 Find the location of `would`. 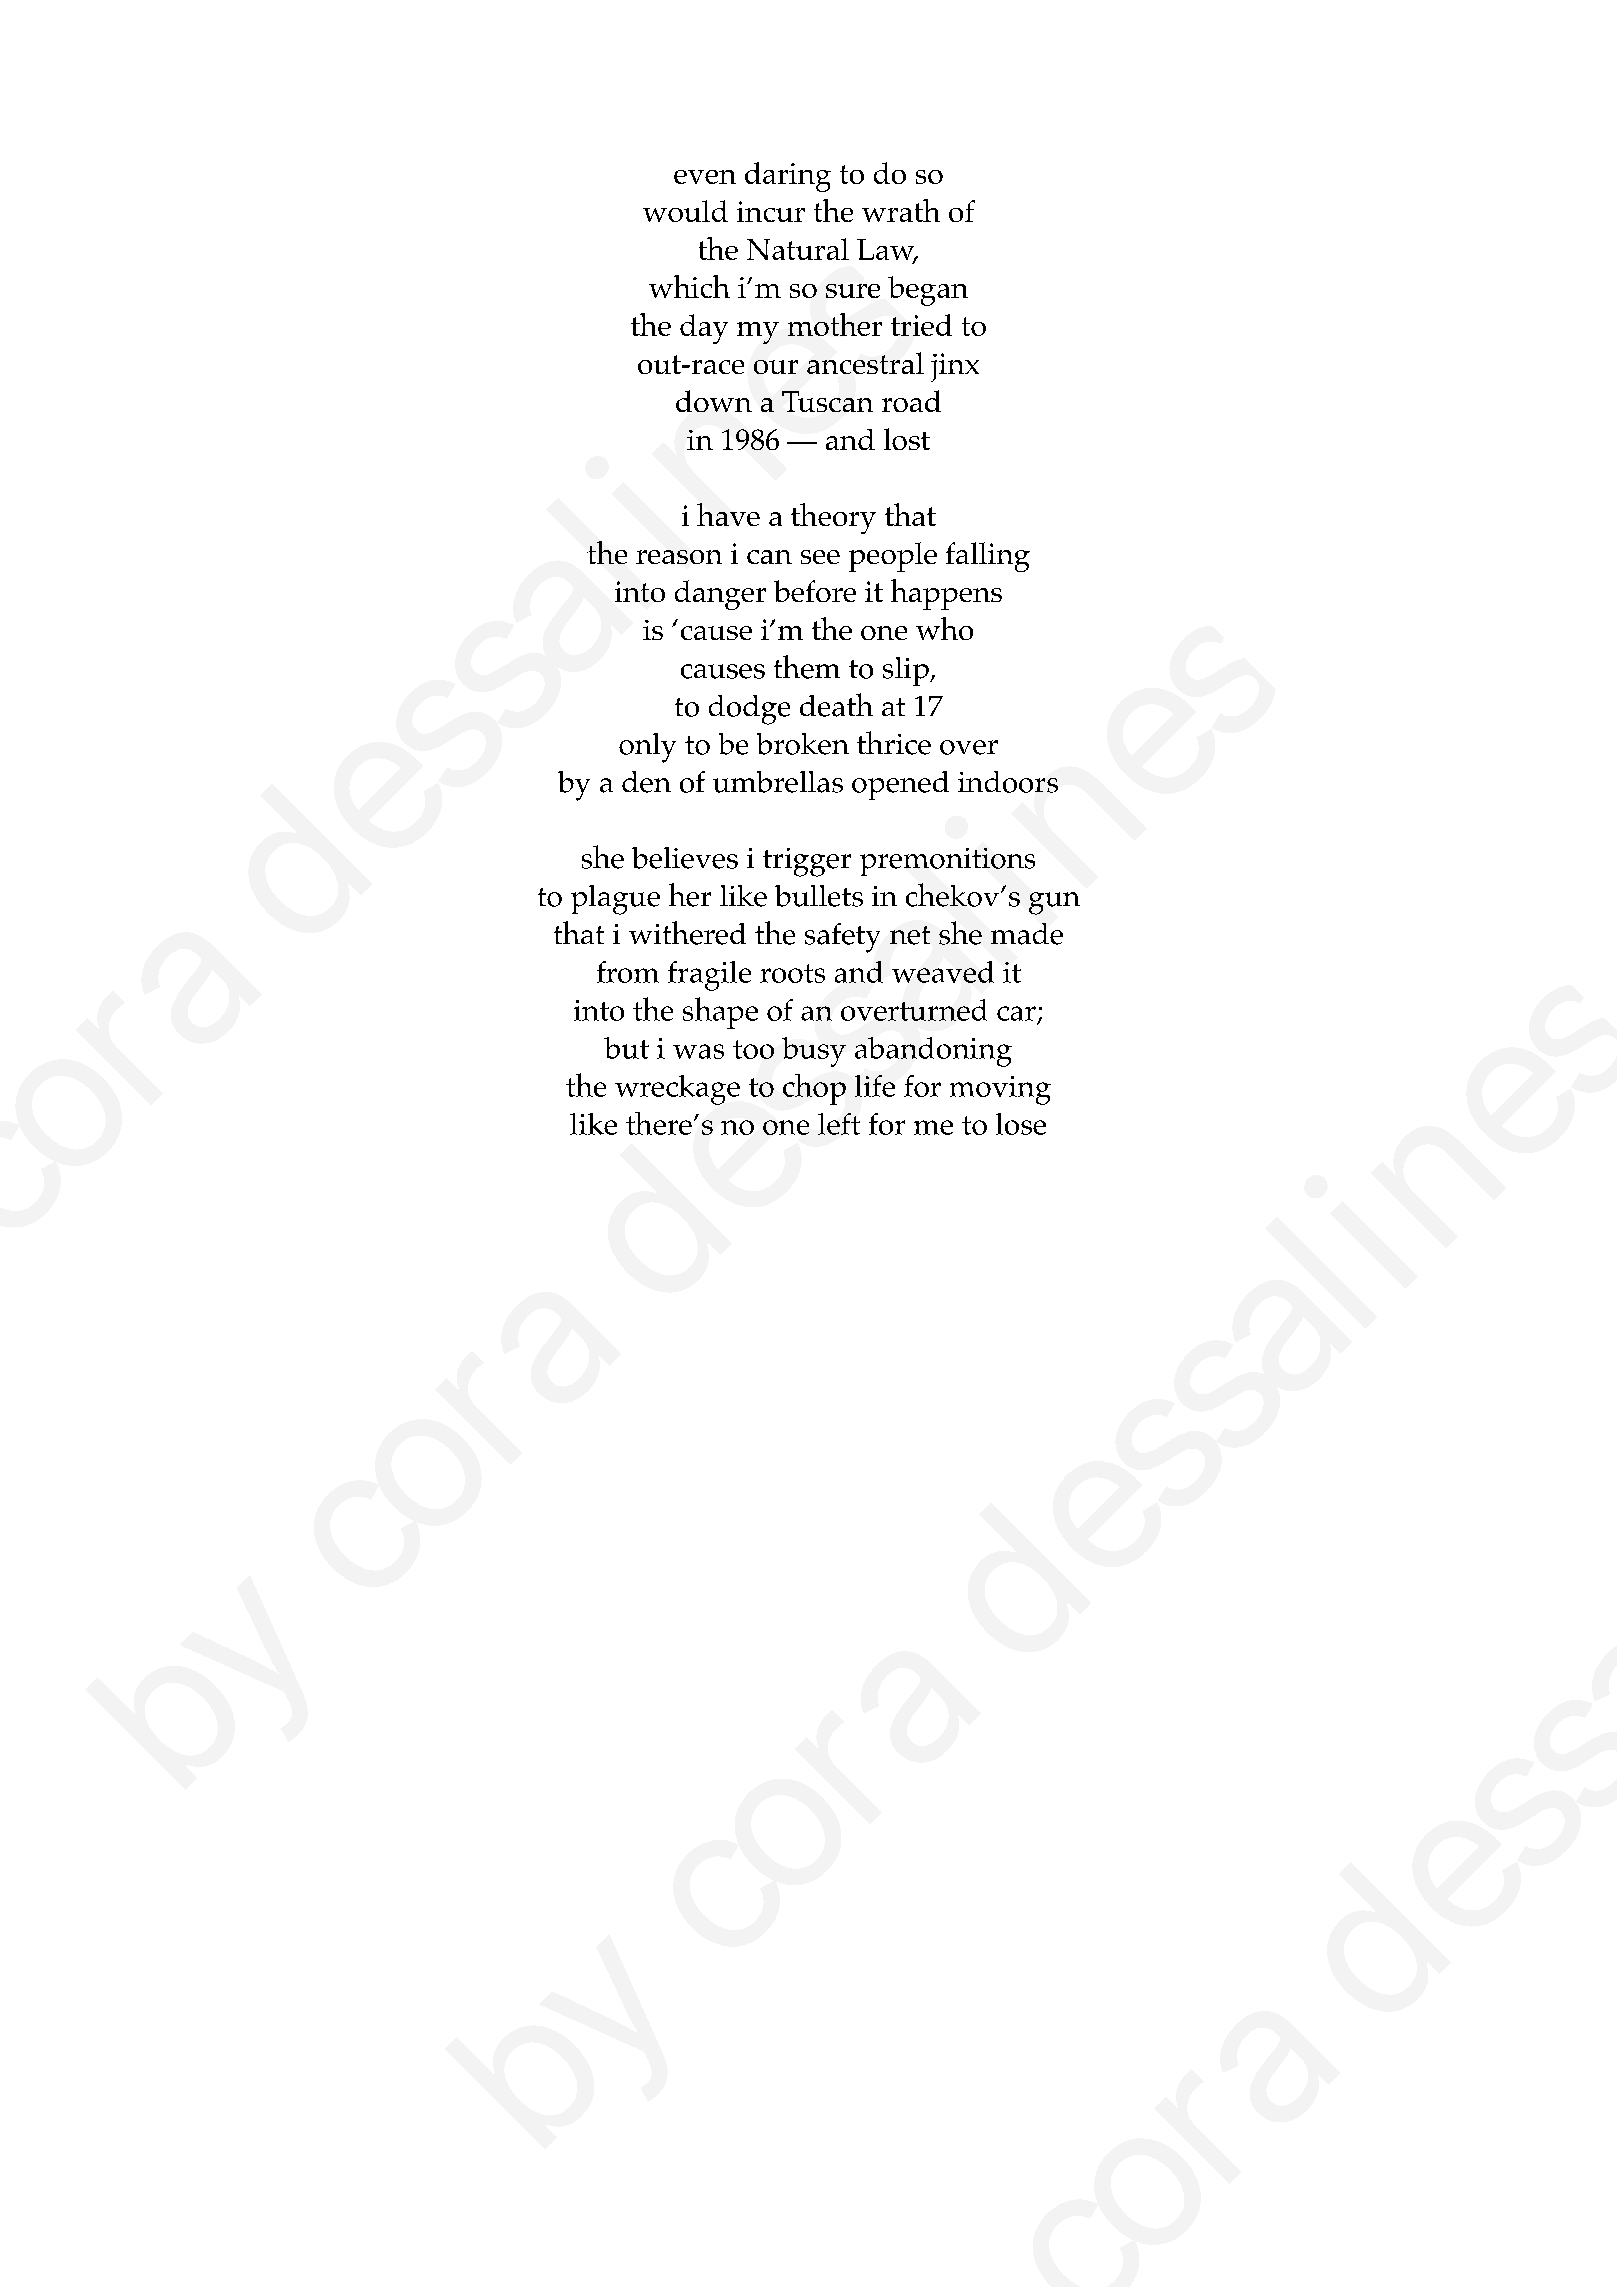

would is located at coordinates (685, 211).
